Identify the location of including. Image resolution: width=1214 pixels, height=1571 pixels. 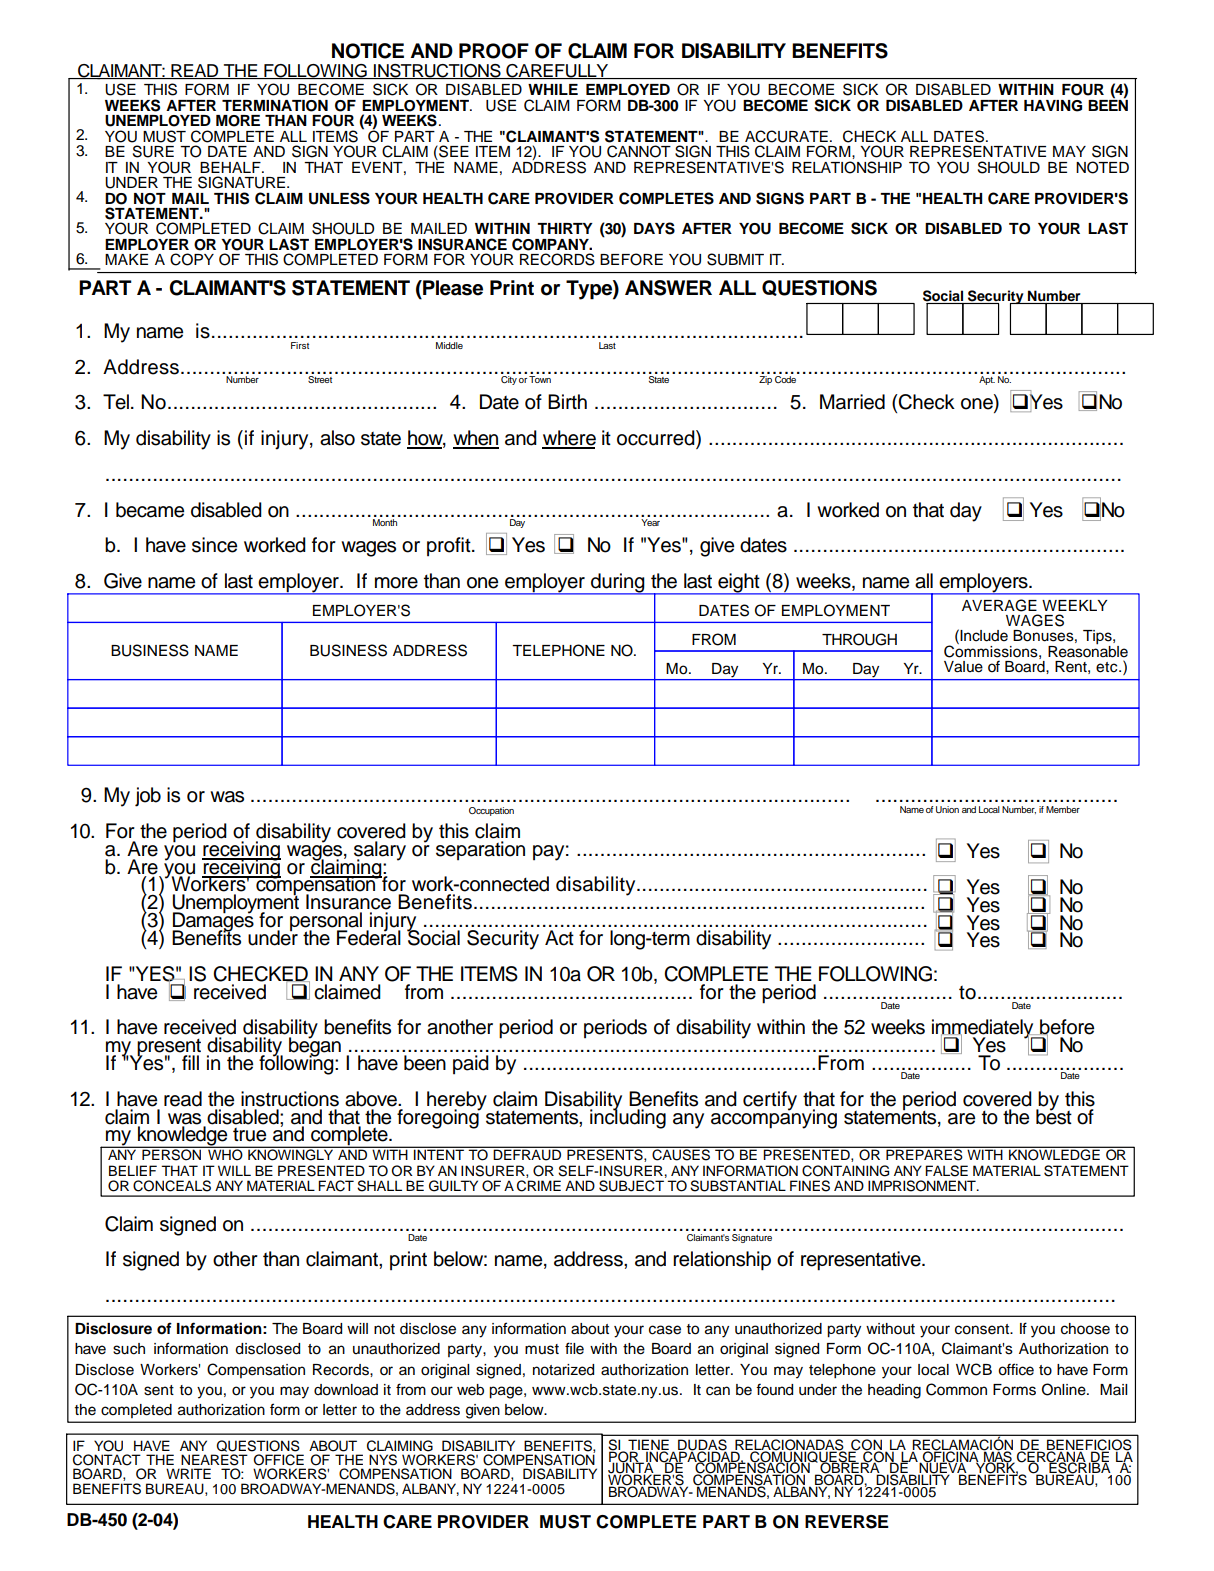
(628, 1118).
